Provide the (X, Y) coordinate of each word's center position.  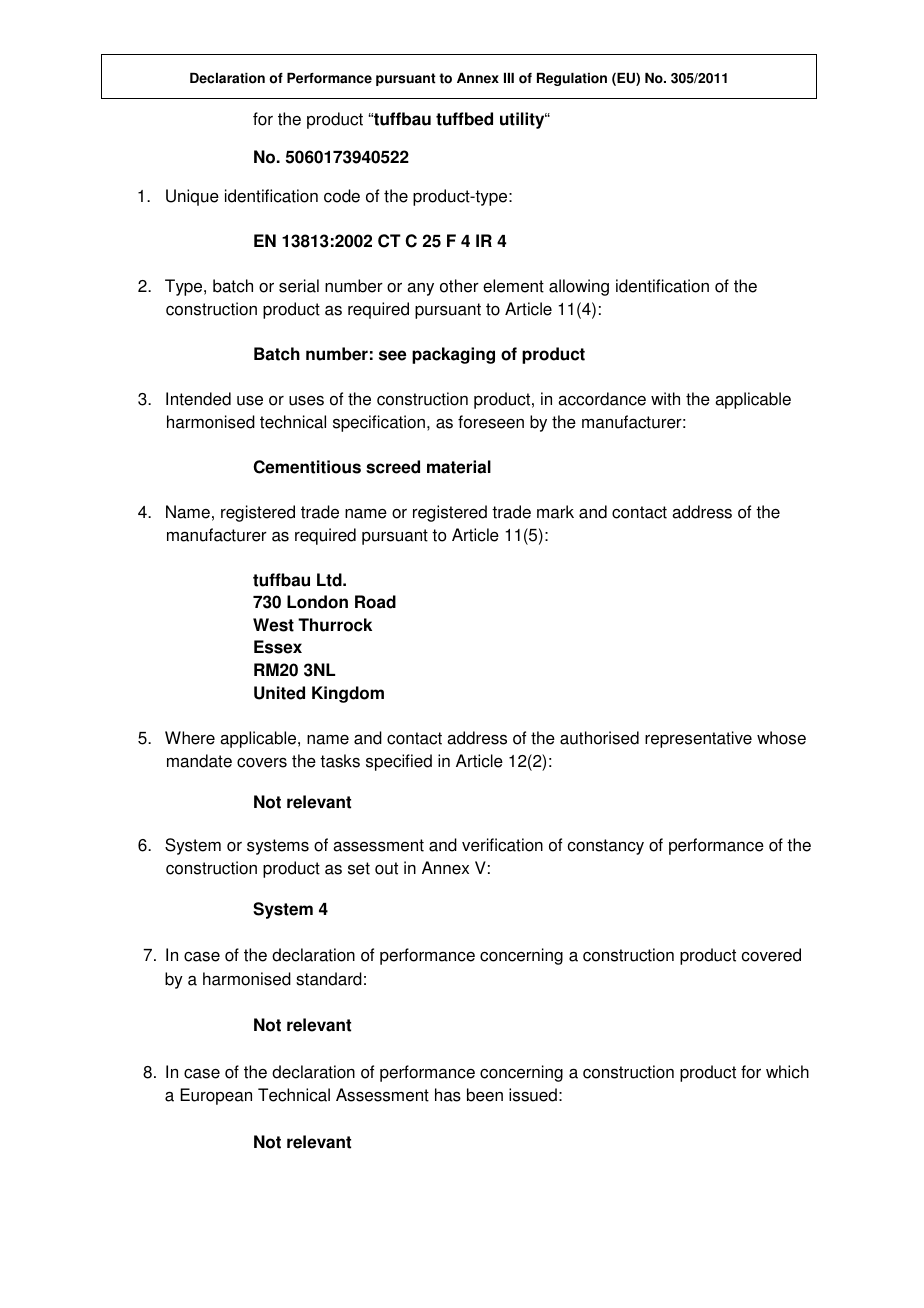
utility (523, 120)
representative (698, 739)
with (665, 399)
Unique (192, 197)
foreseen (491, 422)
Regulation (572, 79)
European (216, 1096)
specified (399, 762)
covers (262, 763)
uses (306, 400)
